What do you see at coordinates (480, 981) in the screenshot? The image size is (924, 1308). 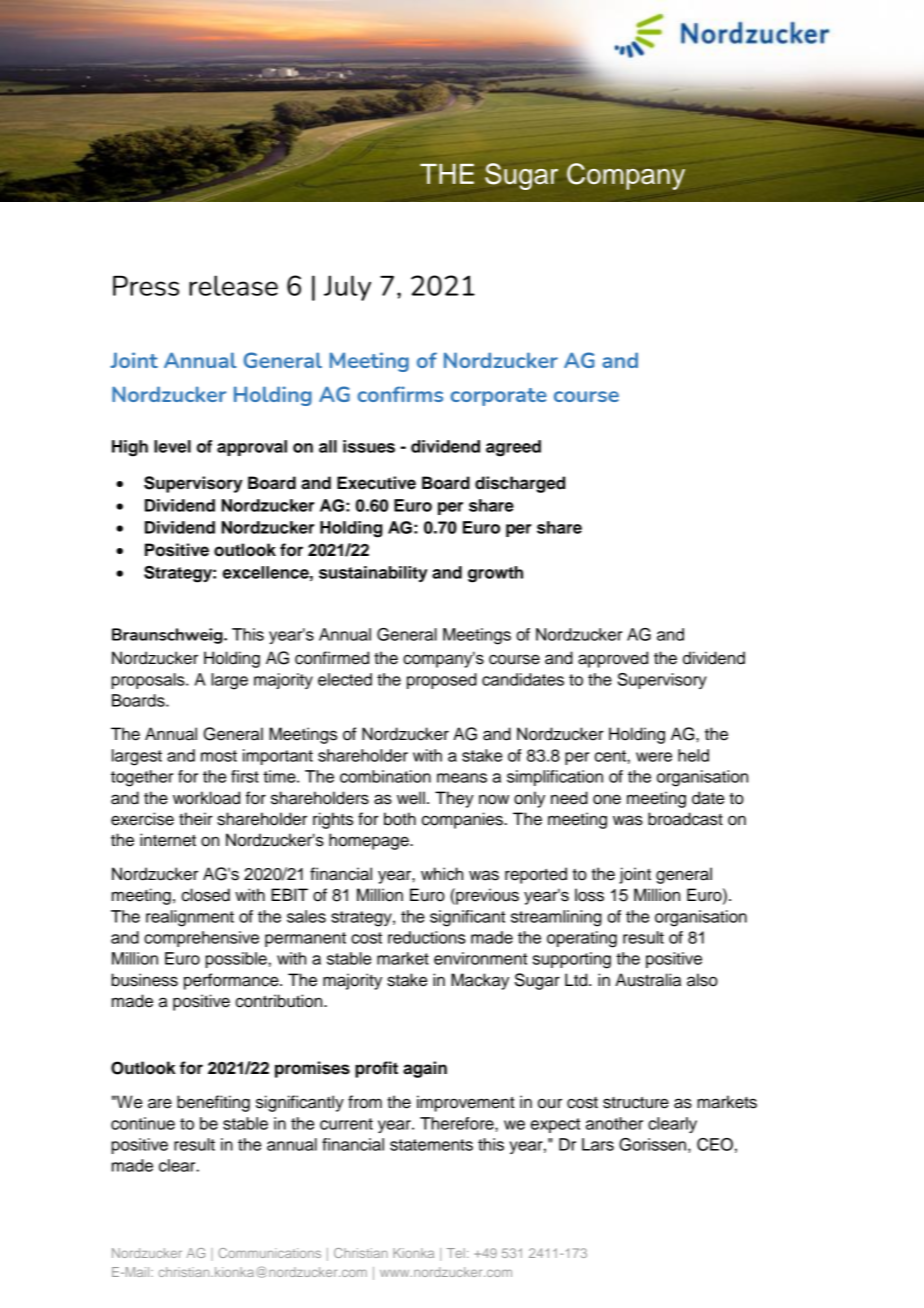 I see `Mackay` at bounding box center [480, 981].
